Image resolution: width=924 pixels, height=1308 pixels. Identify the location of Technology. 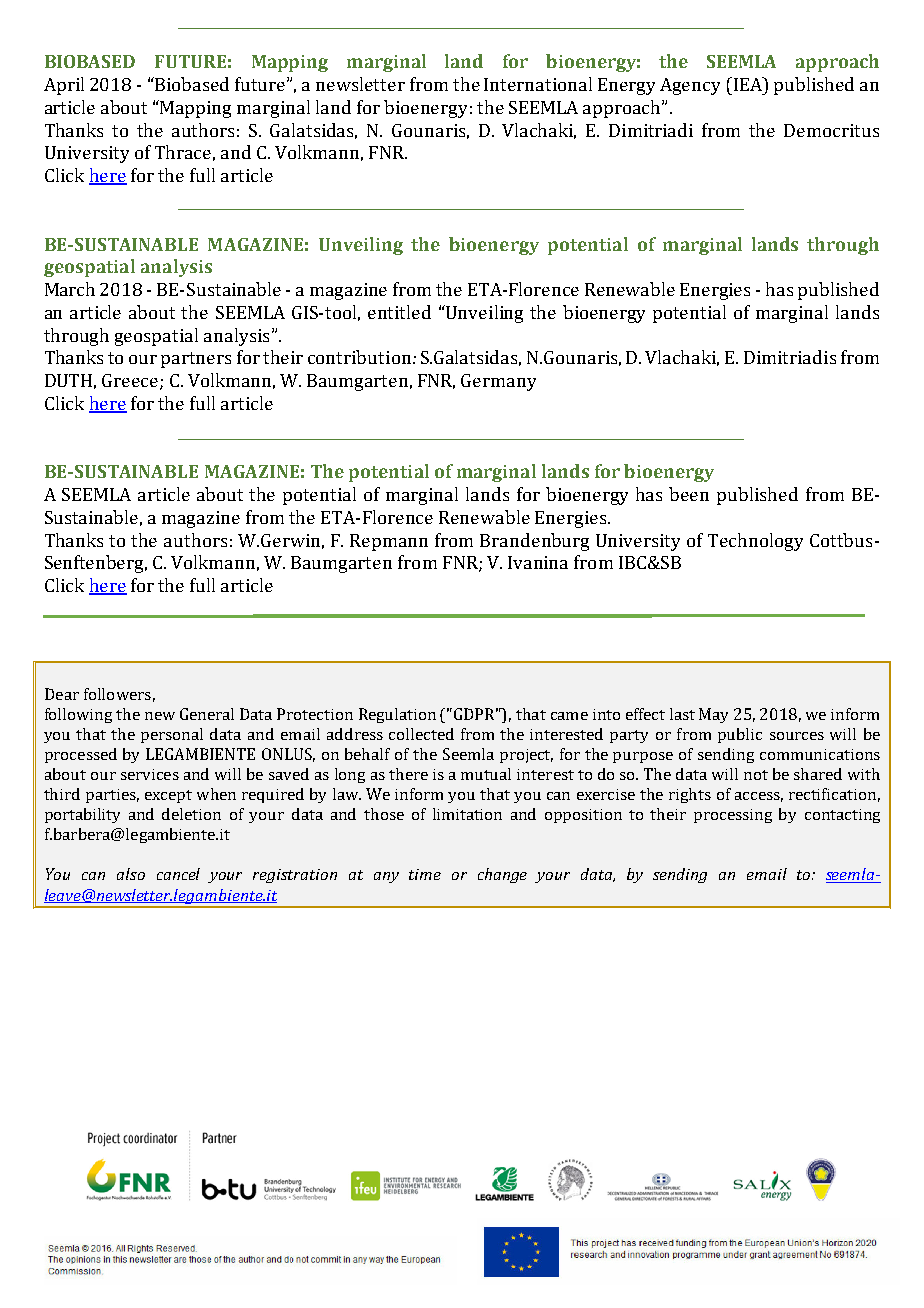
(755, 542).
